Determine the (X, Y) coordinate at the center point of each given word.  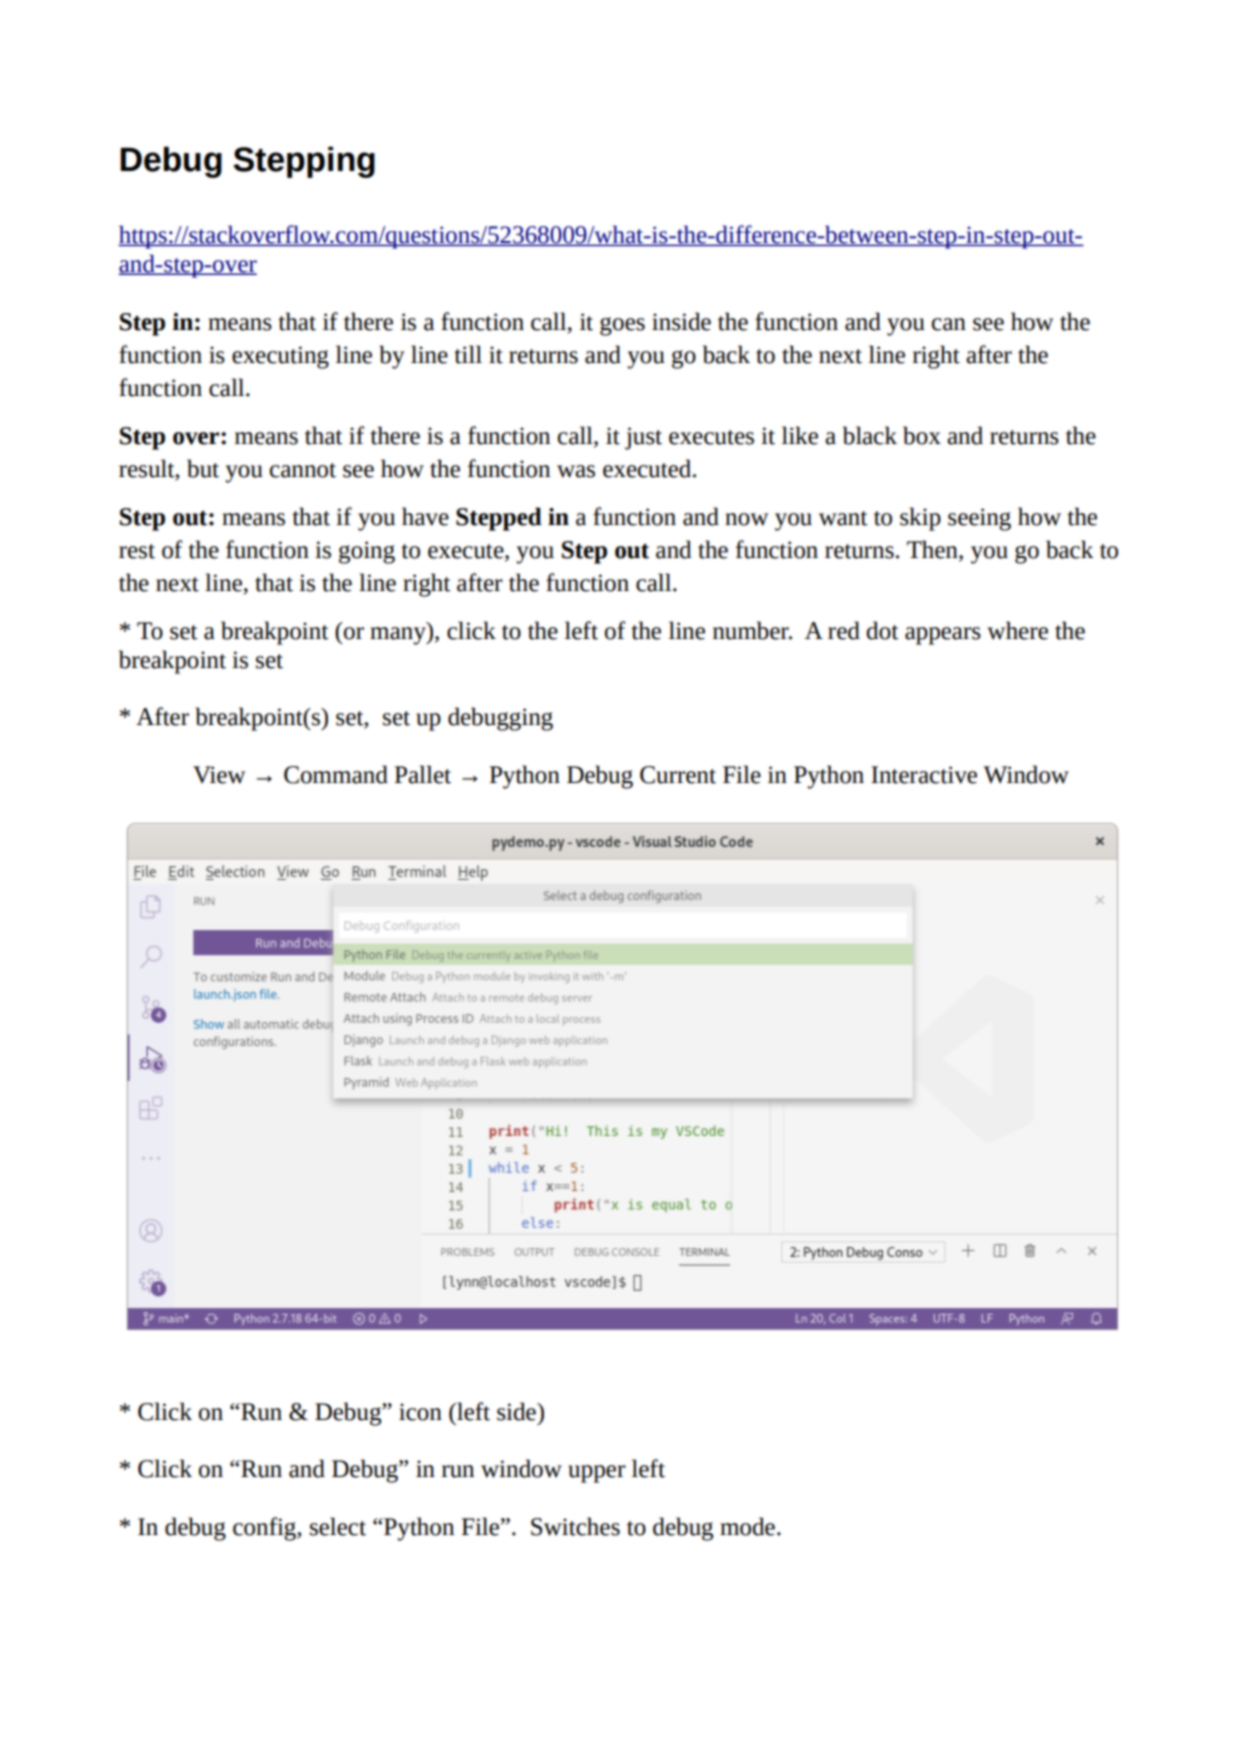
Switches (575, 1526)
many (399, 636)
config (266, 1529)
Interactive (924, 775)
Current (678, 775)
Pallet (423, 774)
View (219, 775)
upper (597, 1474)
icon (420, 1412)
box (922, 435)
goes (622, 326)
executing (280, 357)
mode (747, 1526)
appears (943, 636)
